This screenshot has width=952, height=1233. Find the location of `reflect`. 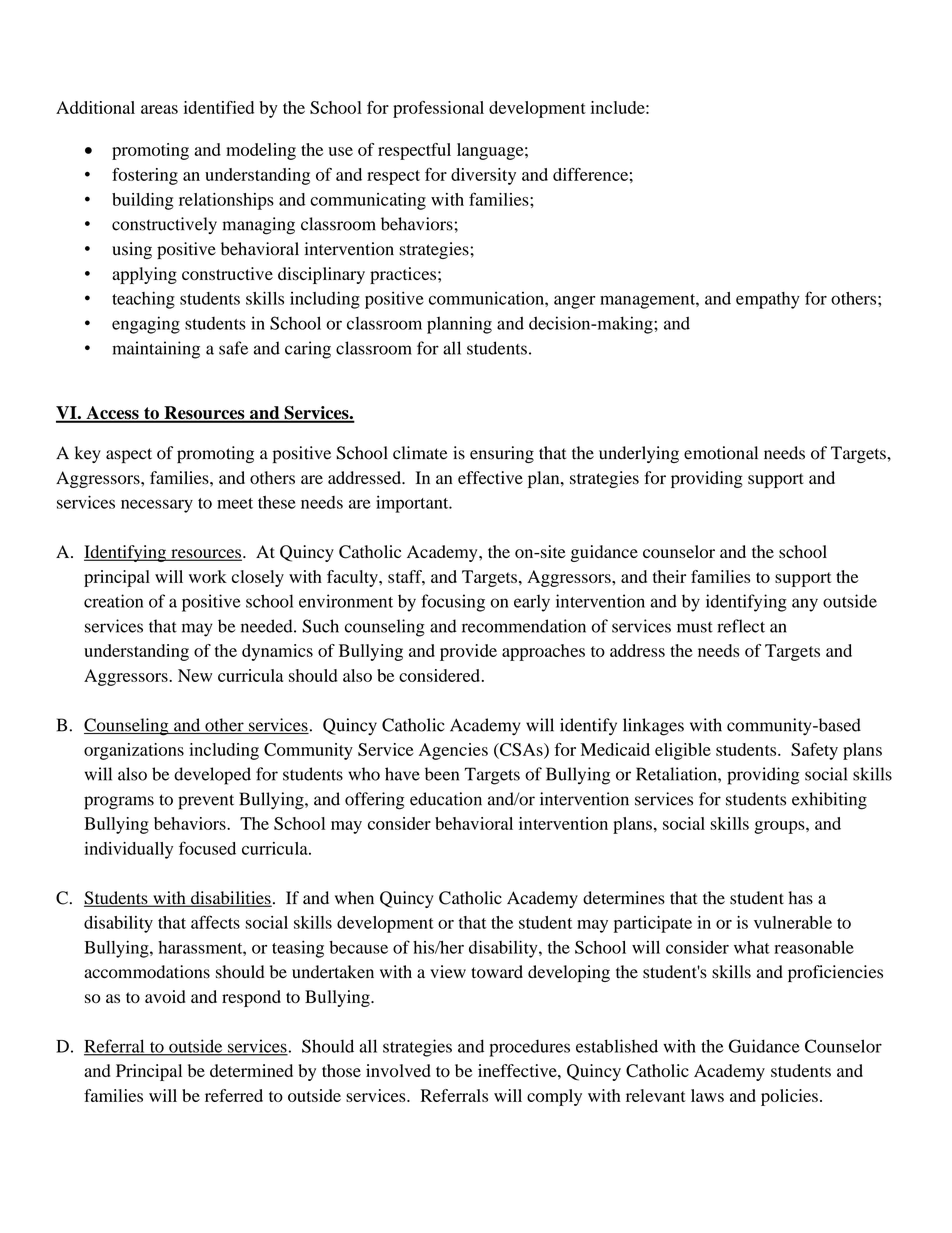

reflect is located at coordinates (741, 626).
